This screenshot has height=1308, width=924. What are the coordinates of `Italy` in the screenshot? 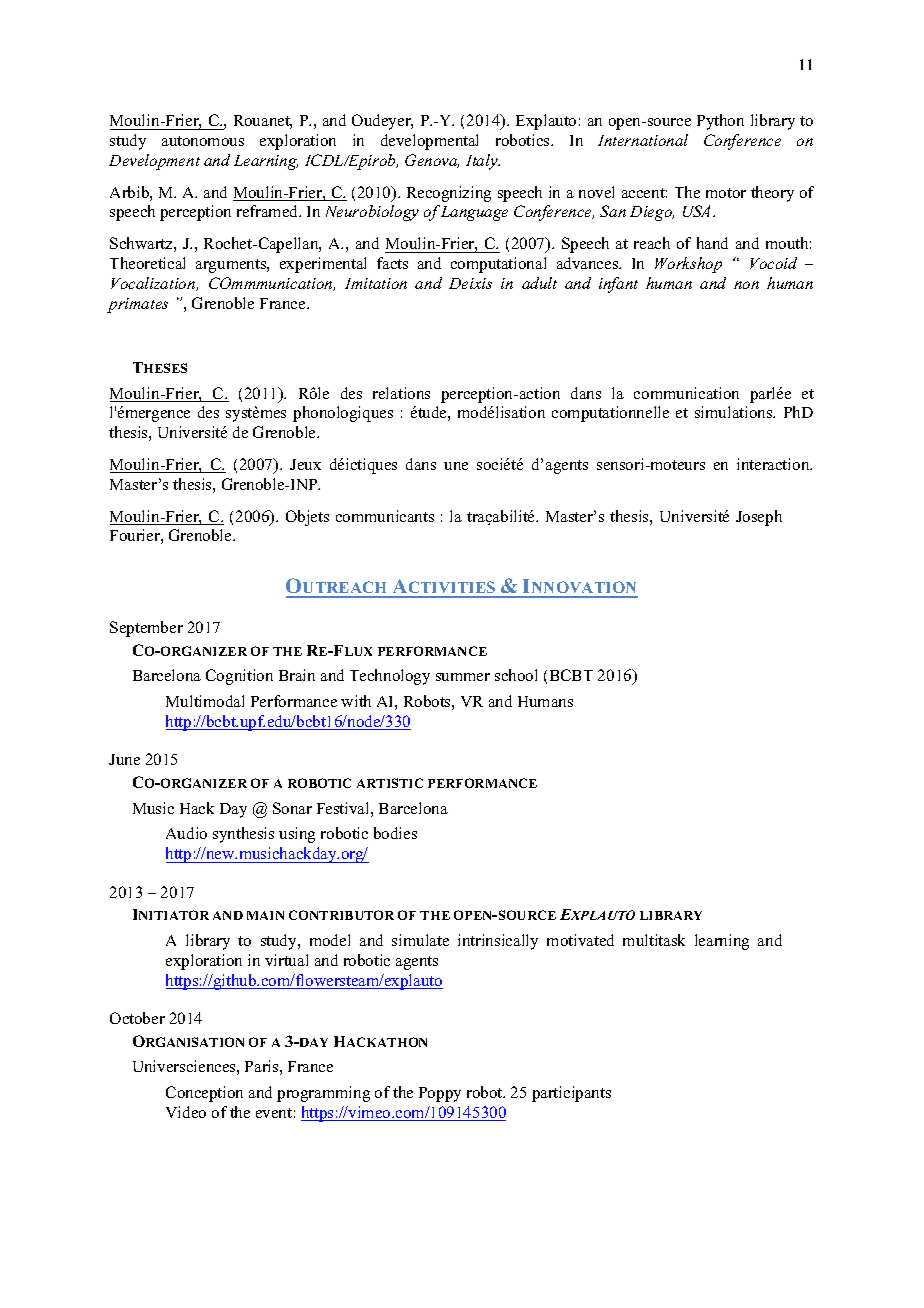 It's located at (483, 162).
